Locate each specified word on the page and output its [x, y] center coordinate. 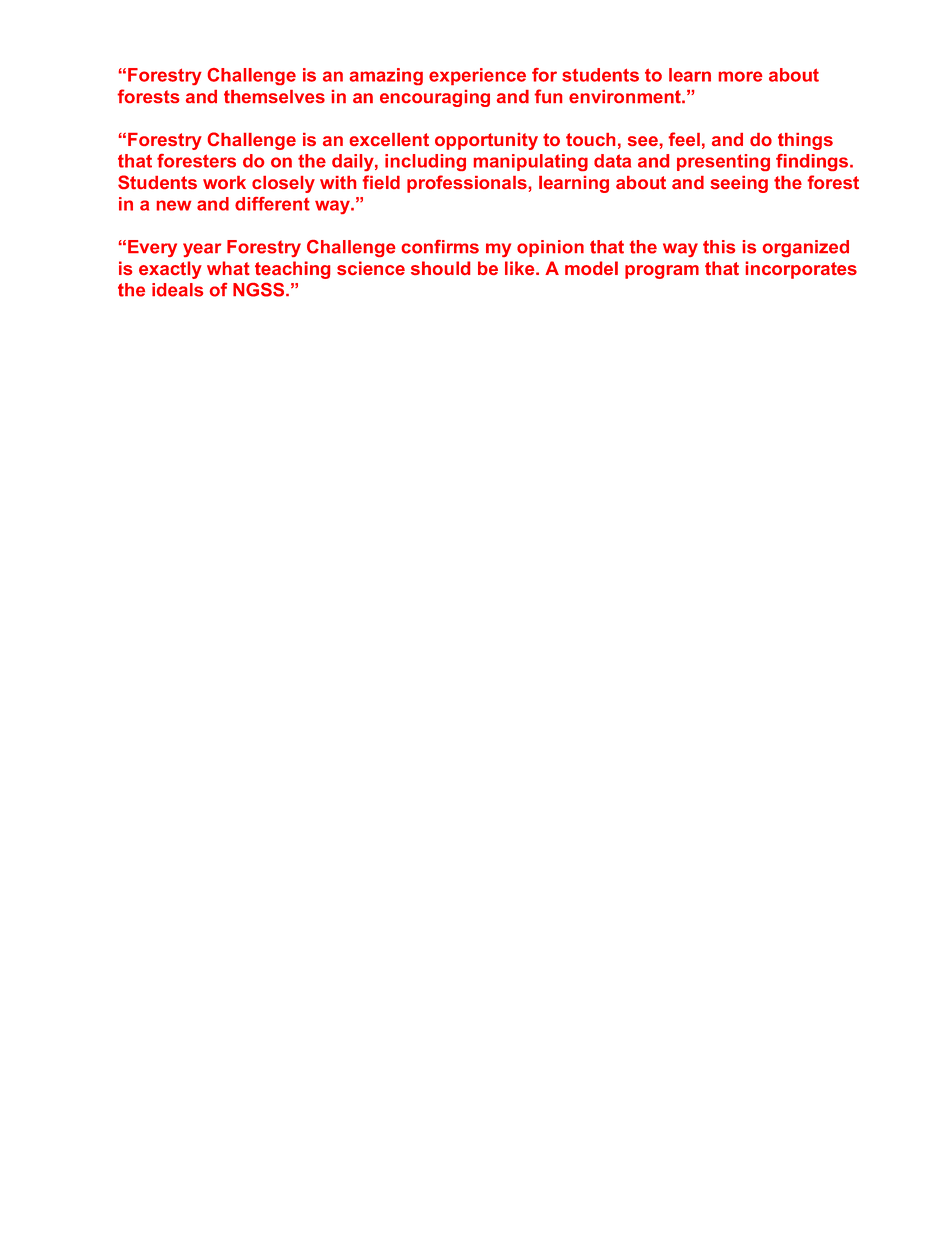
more [740, 76]
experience [477, 76]
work [224, 182]
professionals [468, 184]
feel [684, 139]
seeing [739, 184]
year [202, 250]
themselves [274, 96]
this [719, 247]
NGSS [260, 290]
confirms [440, 247]
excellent [389, 139]
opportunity [486, 141]
